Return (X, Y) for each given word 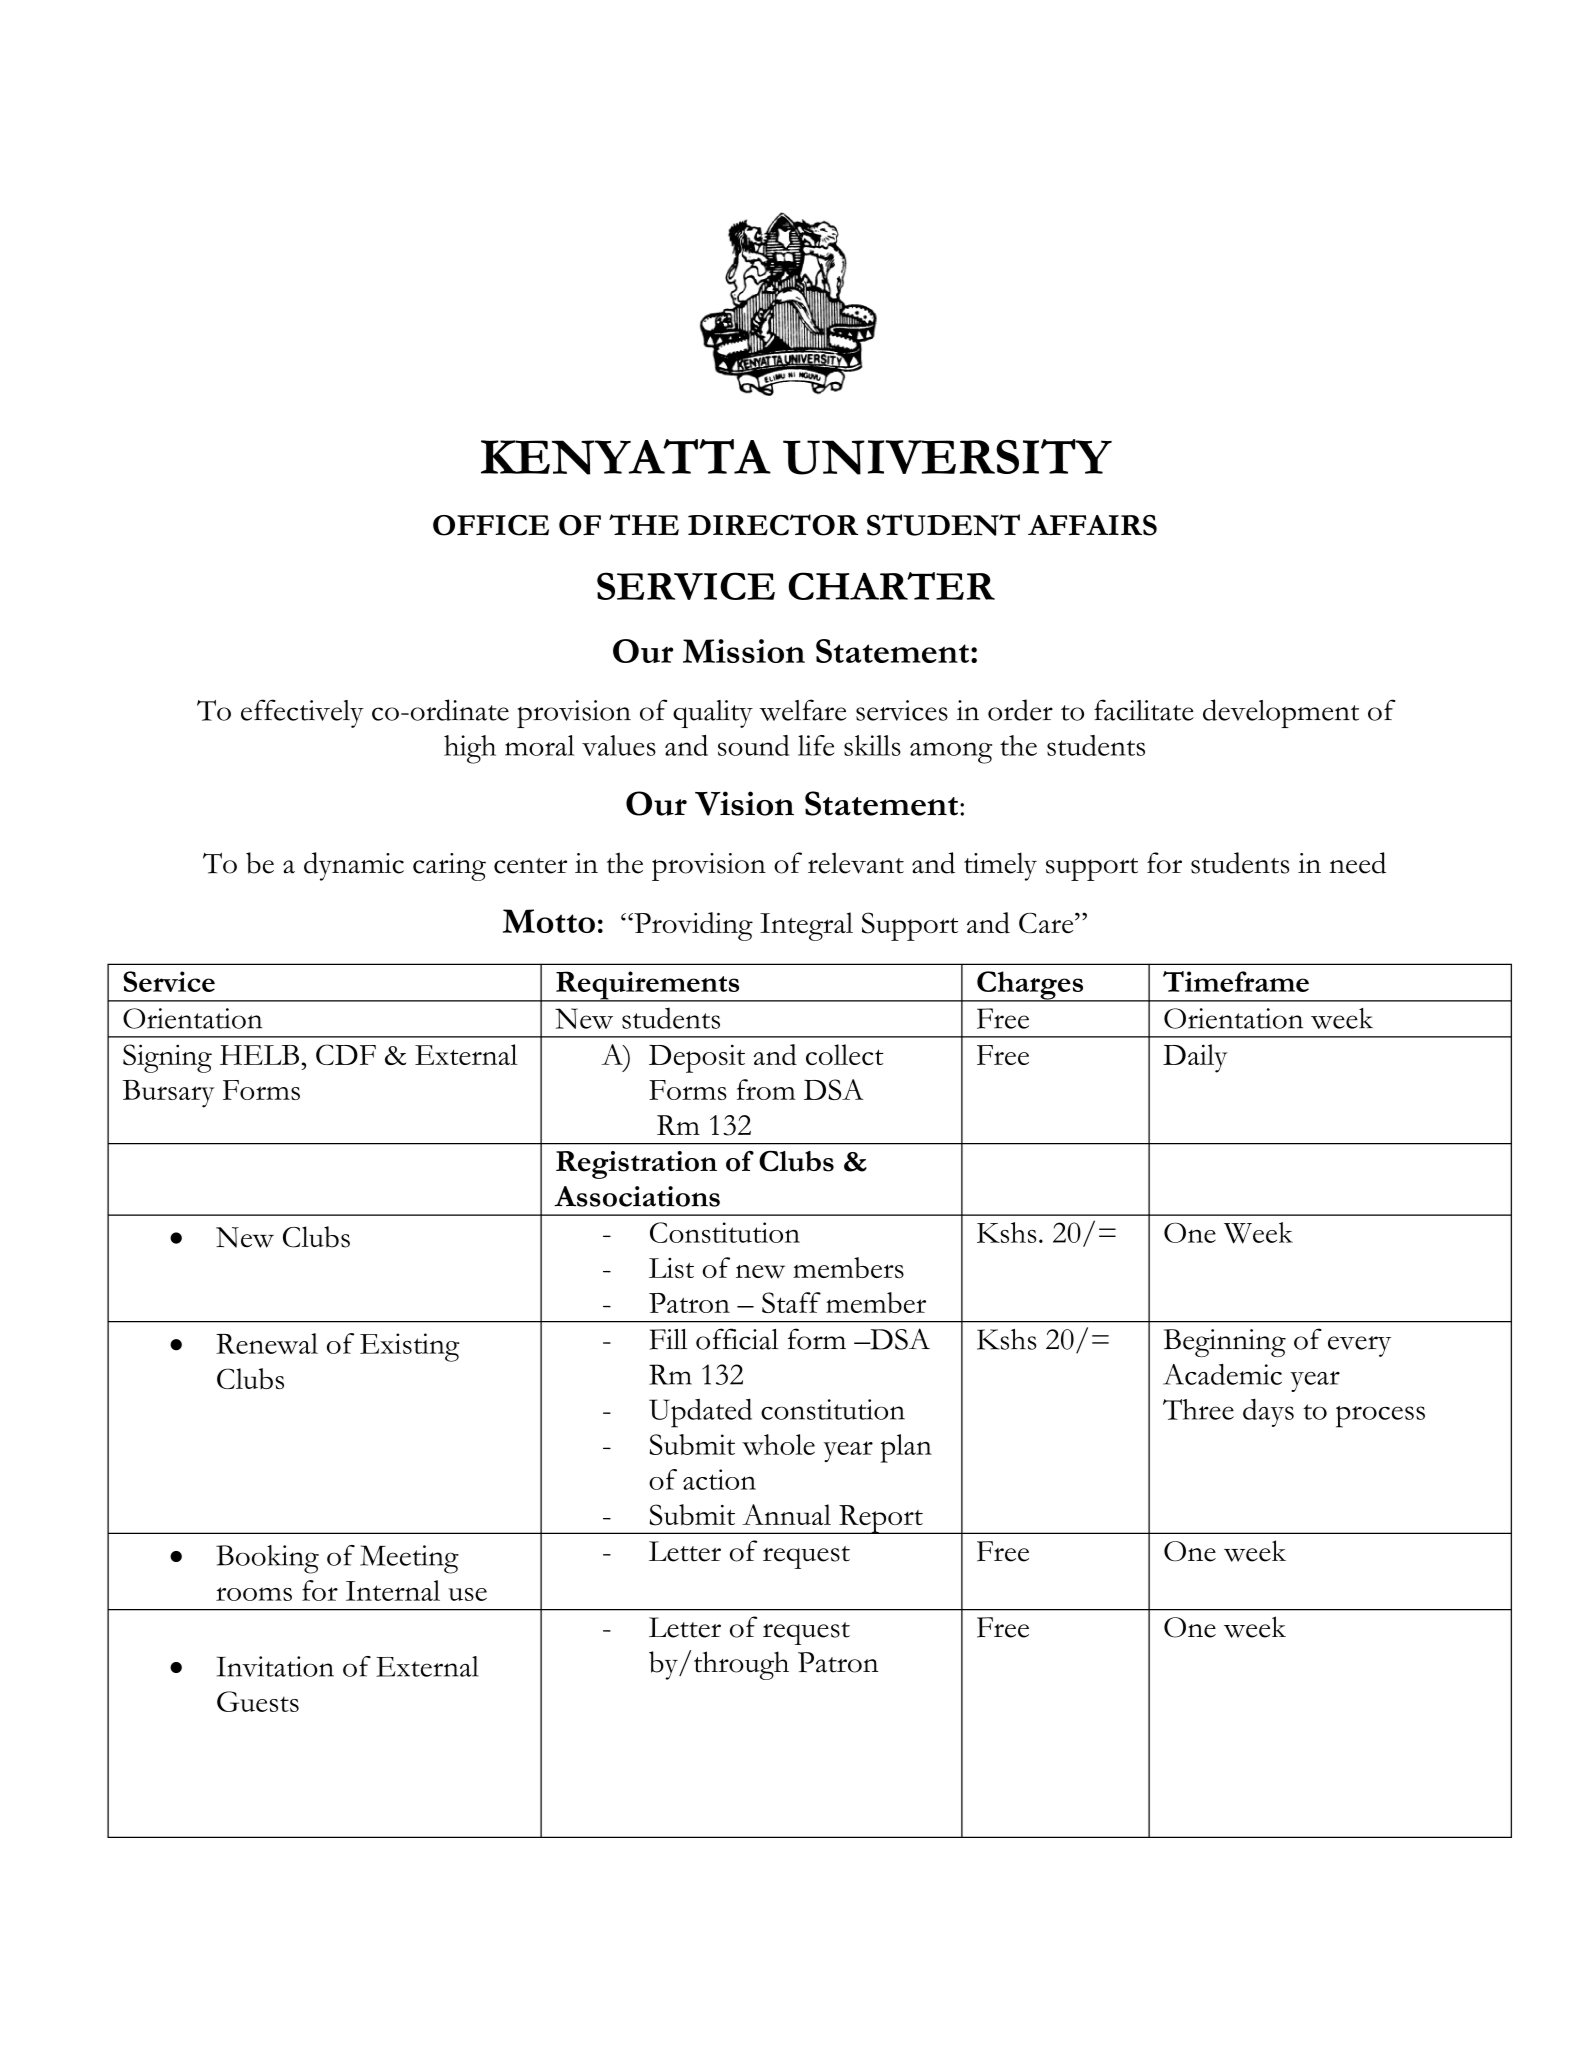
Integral (806, 926)
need (1357, 863)
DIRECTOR (773, 525)
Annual (786, 1514)
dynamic (354, 866)
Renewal (267, 1343)
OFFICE (491, 525)
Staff (791, 1302)
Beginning (1225, 1343)
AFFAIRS (1092, 525)
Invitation (275, 1666)
